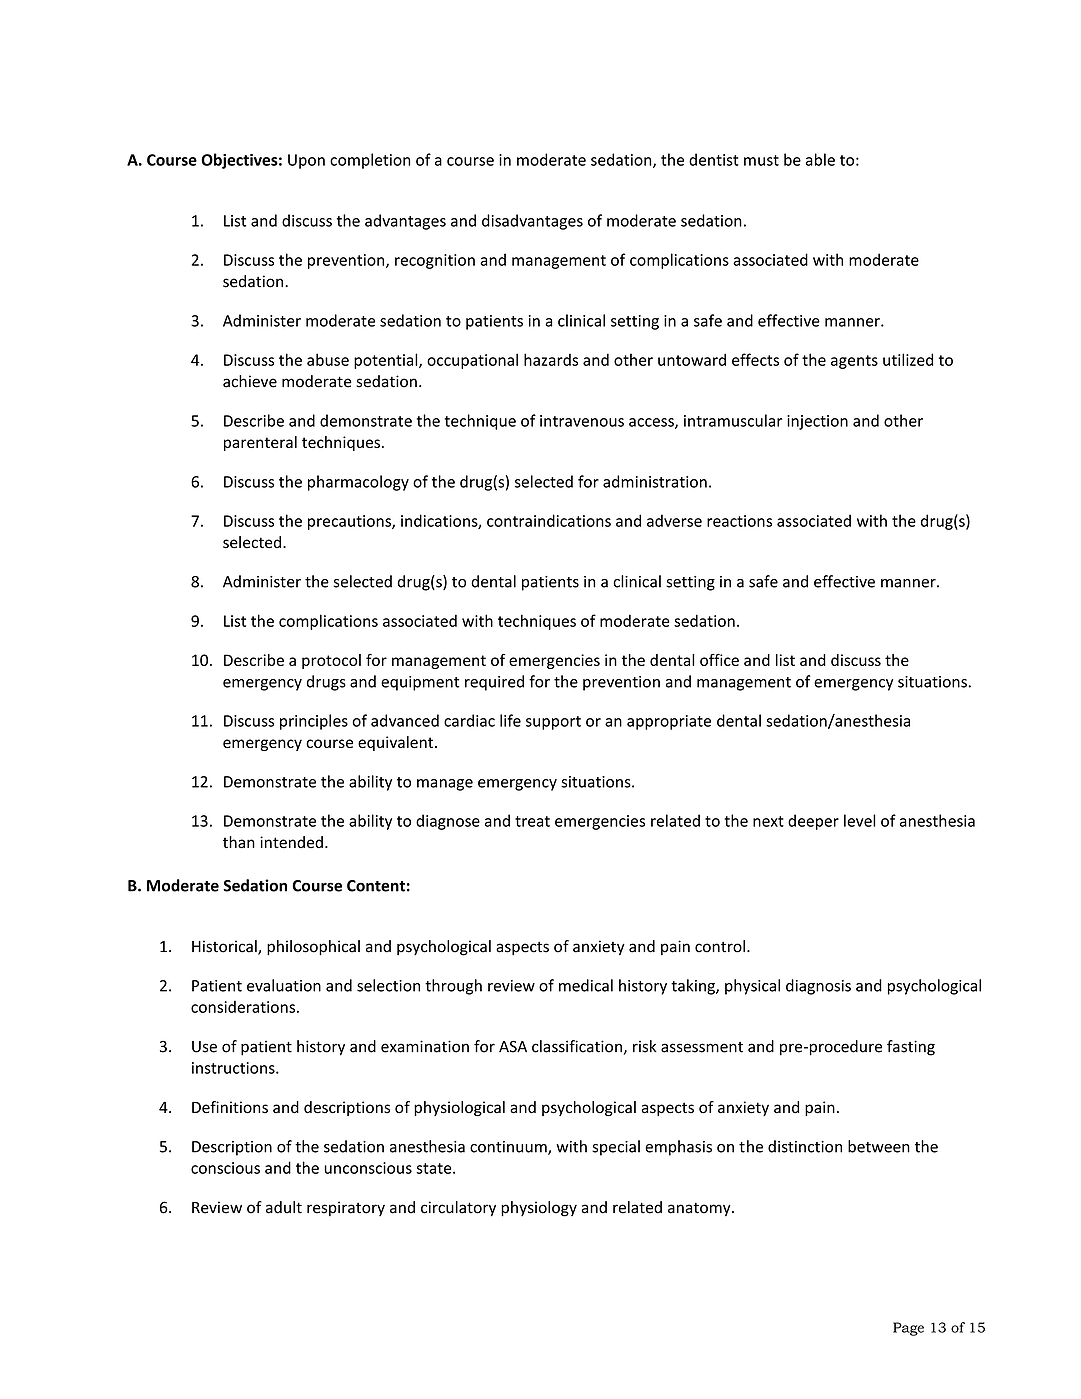 This image has width=1081, height=1399. I want to click on adverse, so click(674, 520).
